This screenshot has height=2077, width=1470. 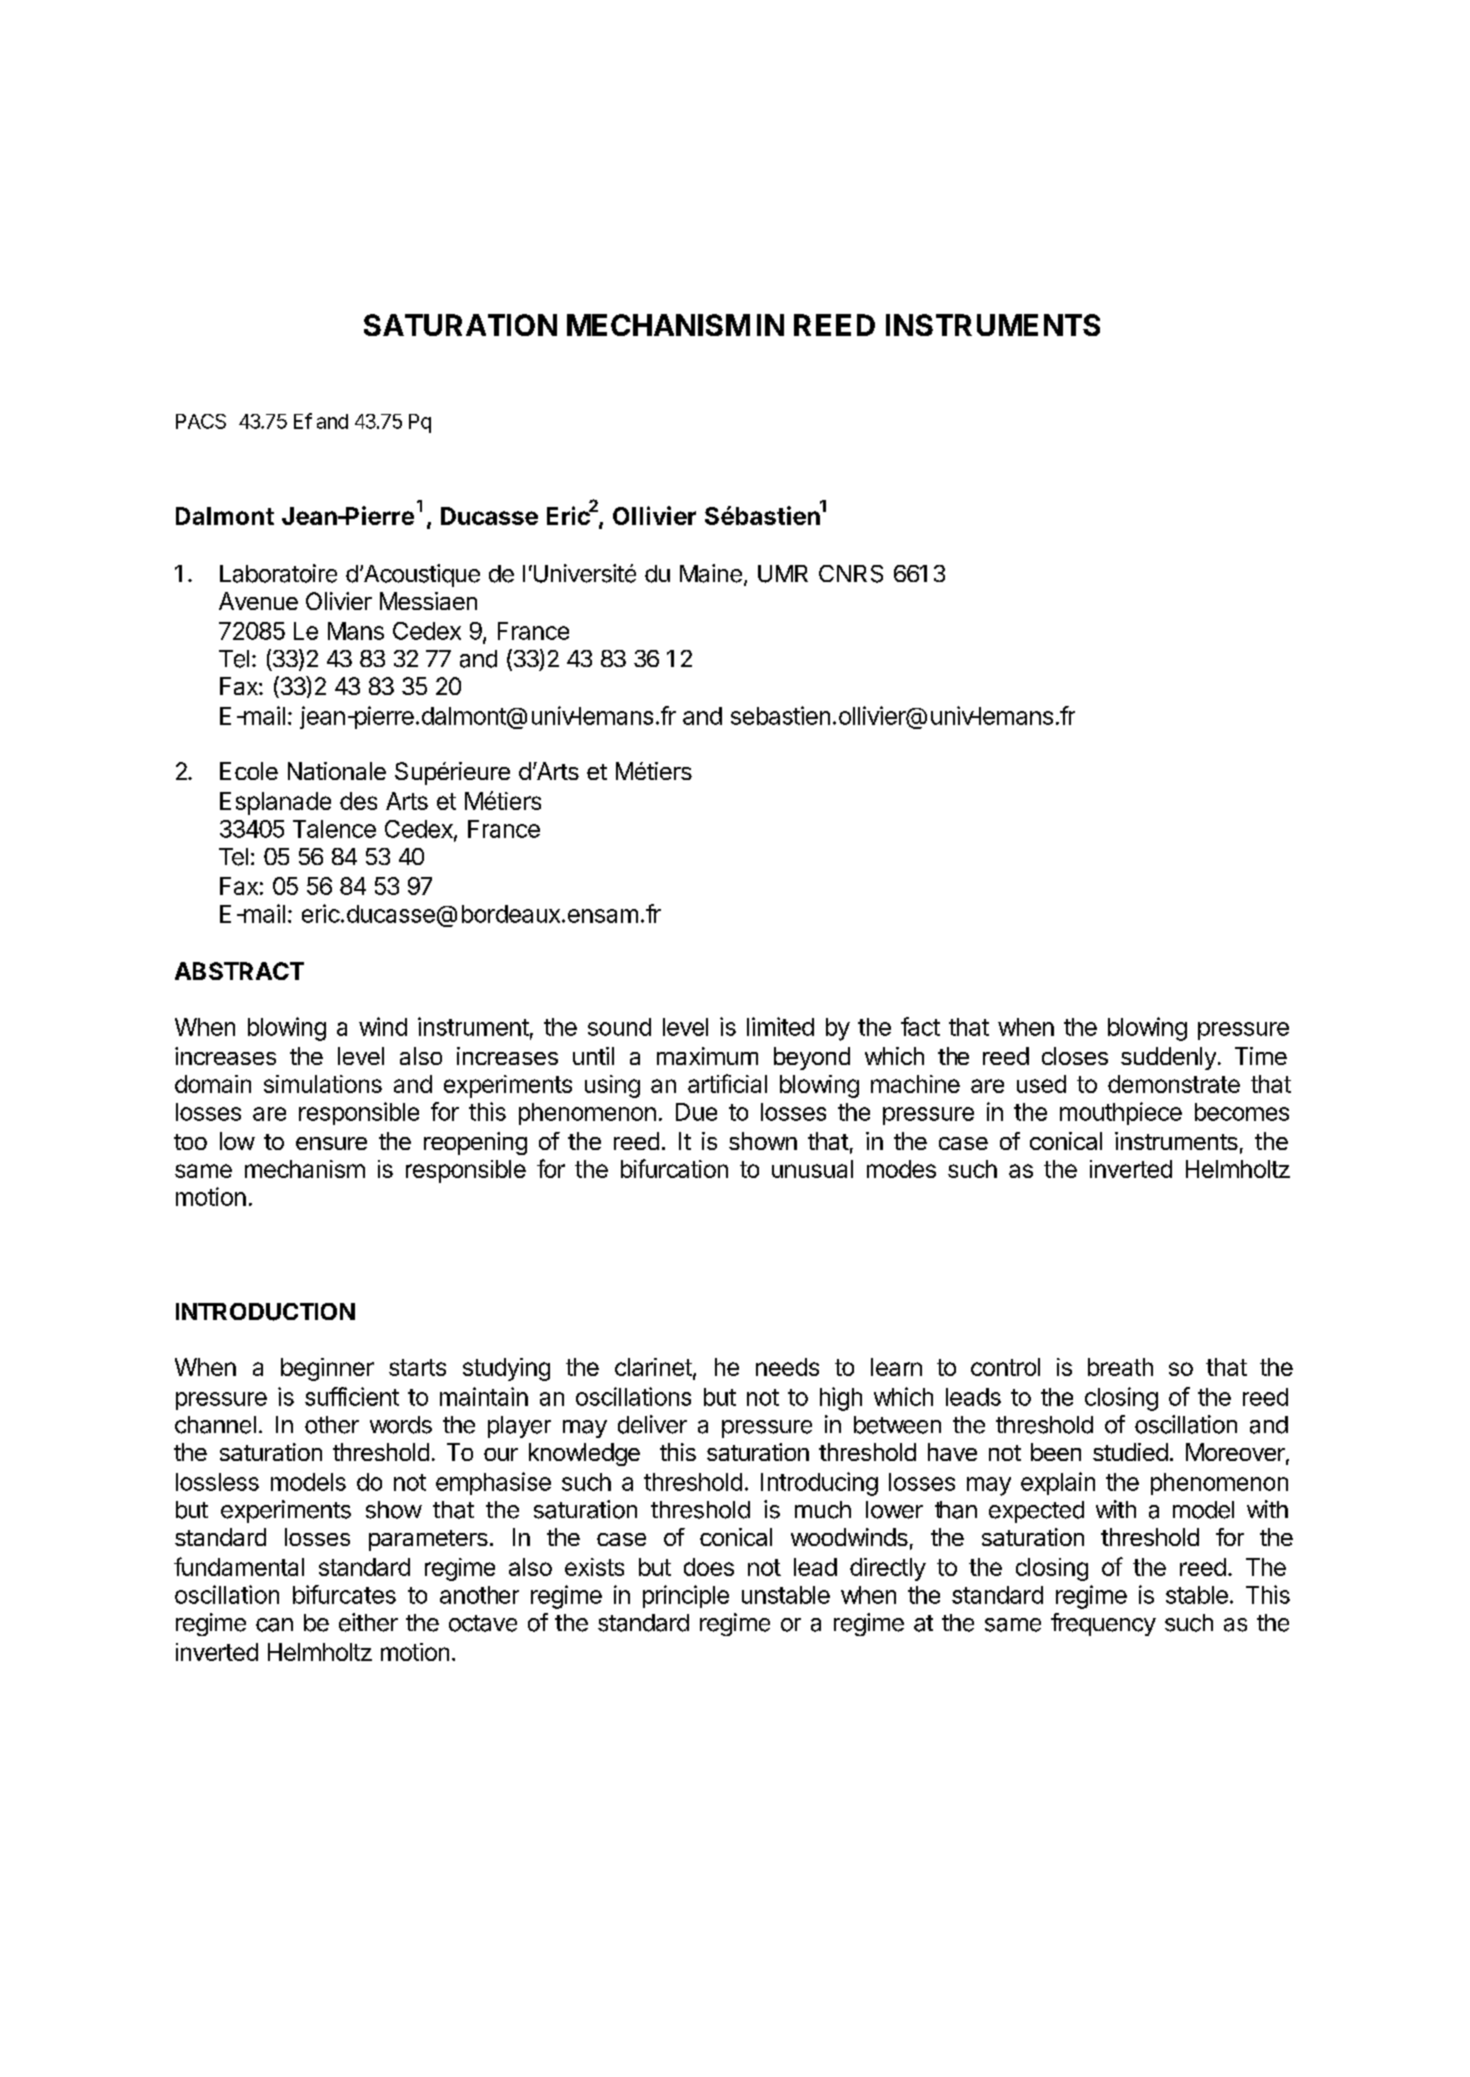 What do you see at coordinates (711, 573) in the screenshot?
I see `Maine` at bounding box center [711, 573].
